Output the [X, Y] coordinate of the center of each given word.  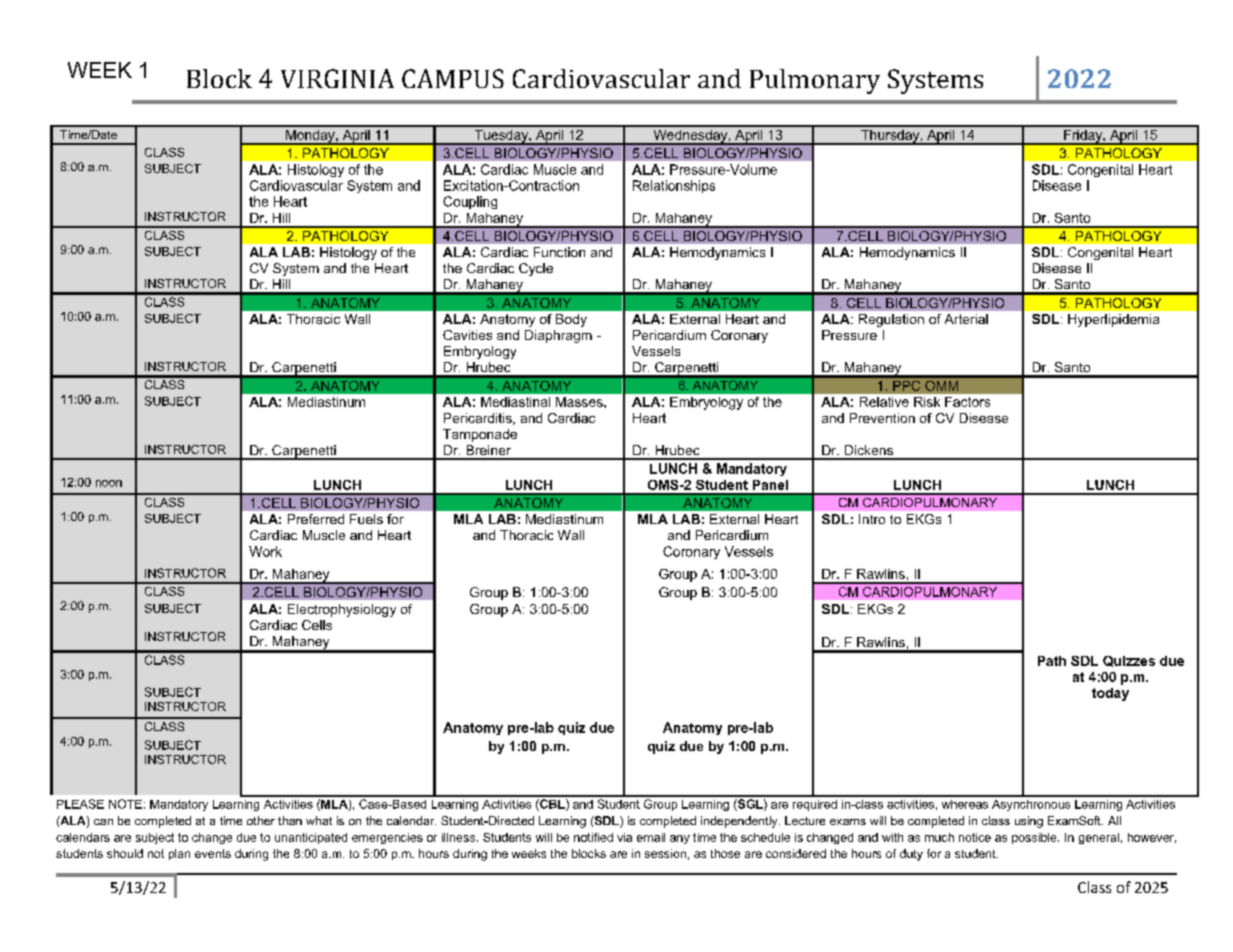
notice [975, 837]
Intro [872, 519]
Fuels [366, 519]
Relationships [674, 186]
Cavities [467, 335]
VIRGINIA [337, 78]
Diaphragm [558, 336]
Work [265, 551]
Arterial [966, 319]
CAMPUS [453, 78]
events [213, 853]
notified [593, 837]
